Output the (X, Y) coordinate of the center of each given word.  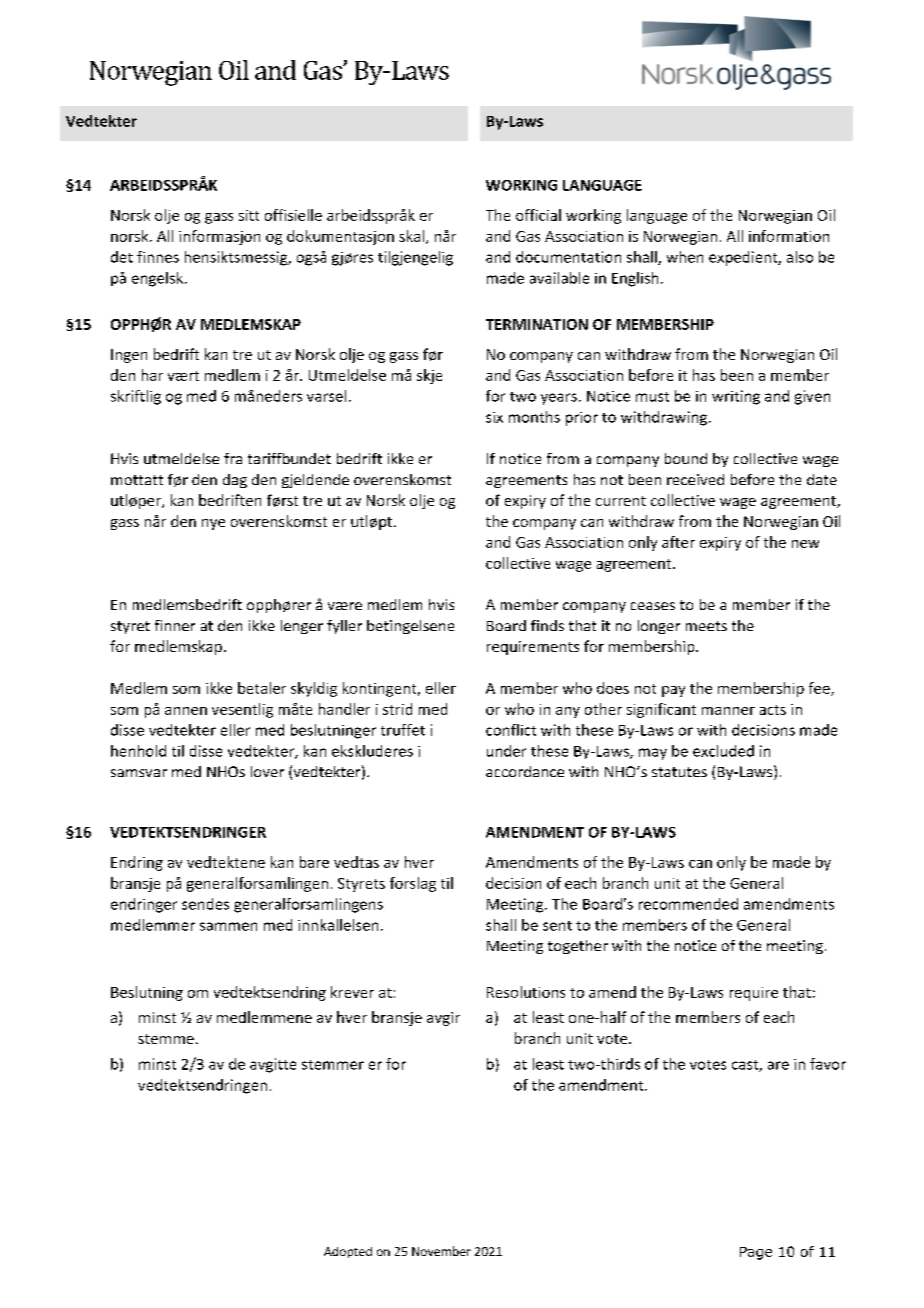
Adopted (348, 1252)
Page (756, 1253)
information (789, 236)
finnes (158, 257)
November (441, 1251)
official (538, 215)
